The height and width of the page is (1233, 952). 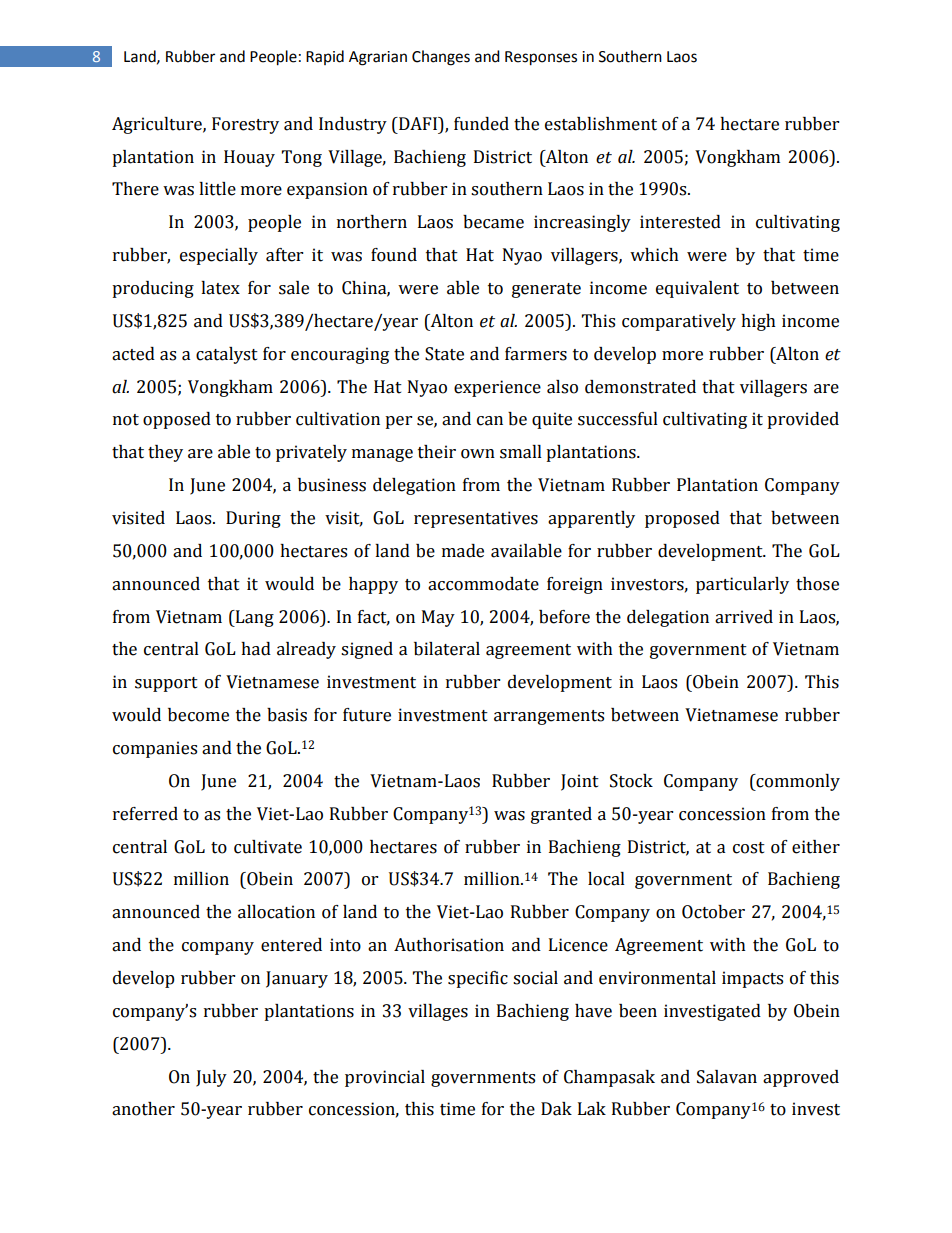 I want to click on approved, so click(x=801, y=1078).
